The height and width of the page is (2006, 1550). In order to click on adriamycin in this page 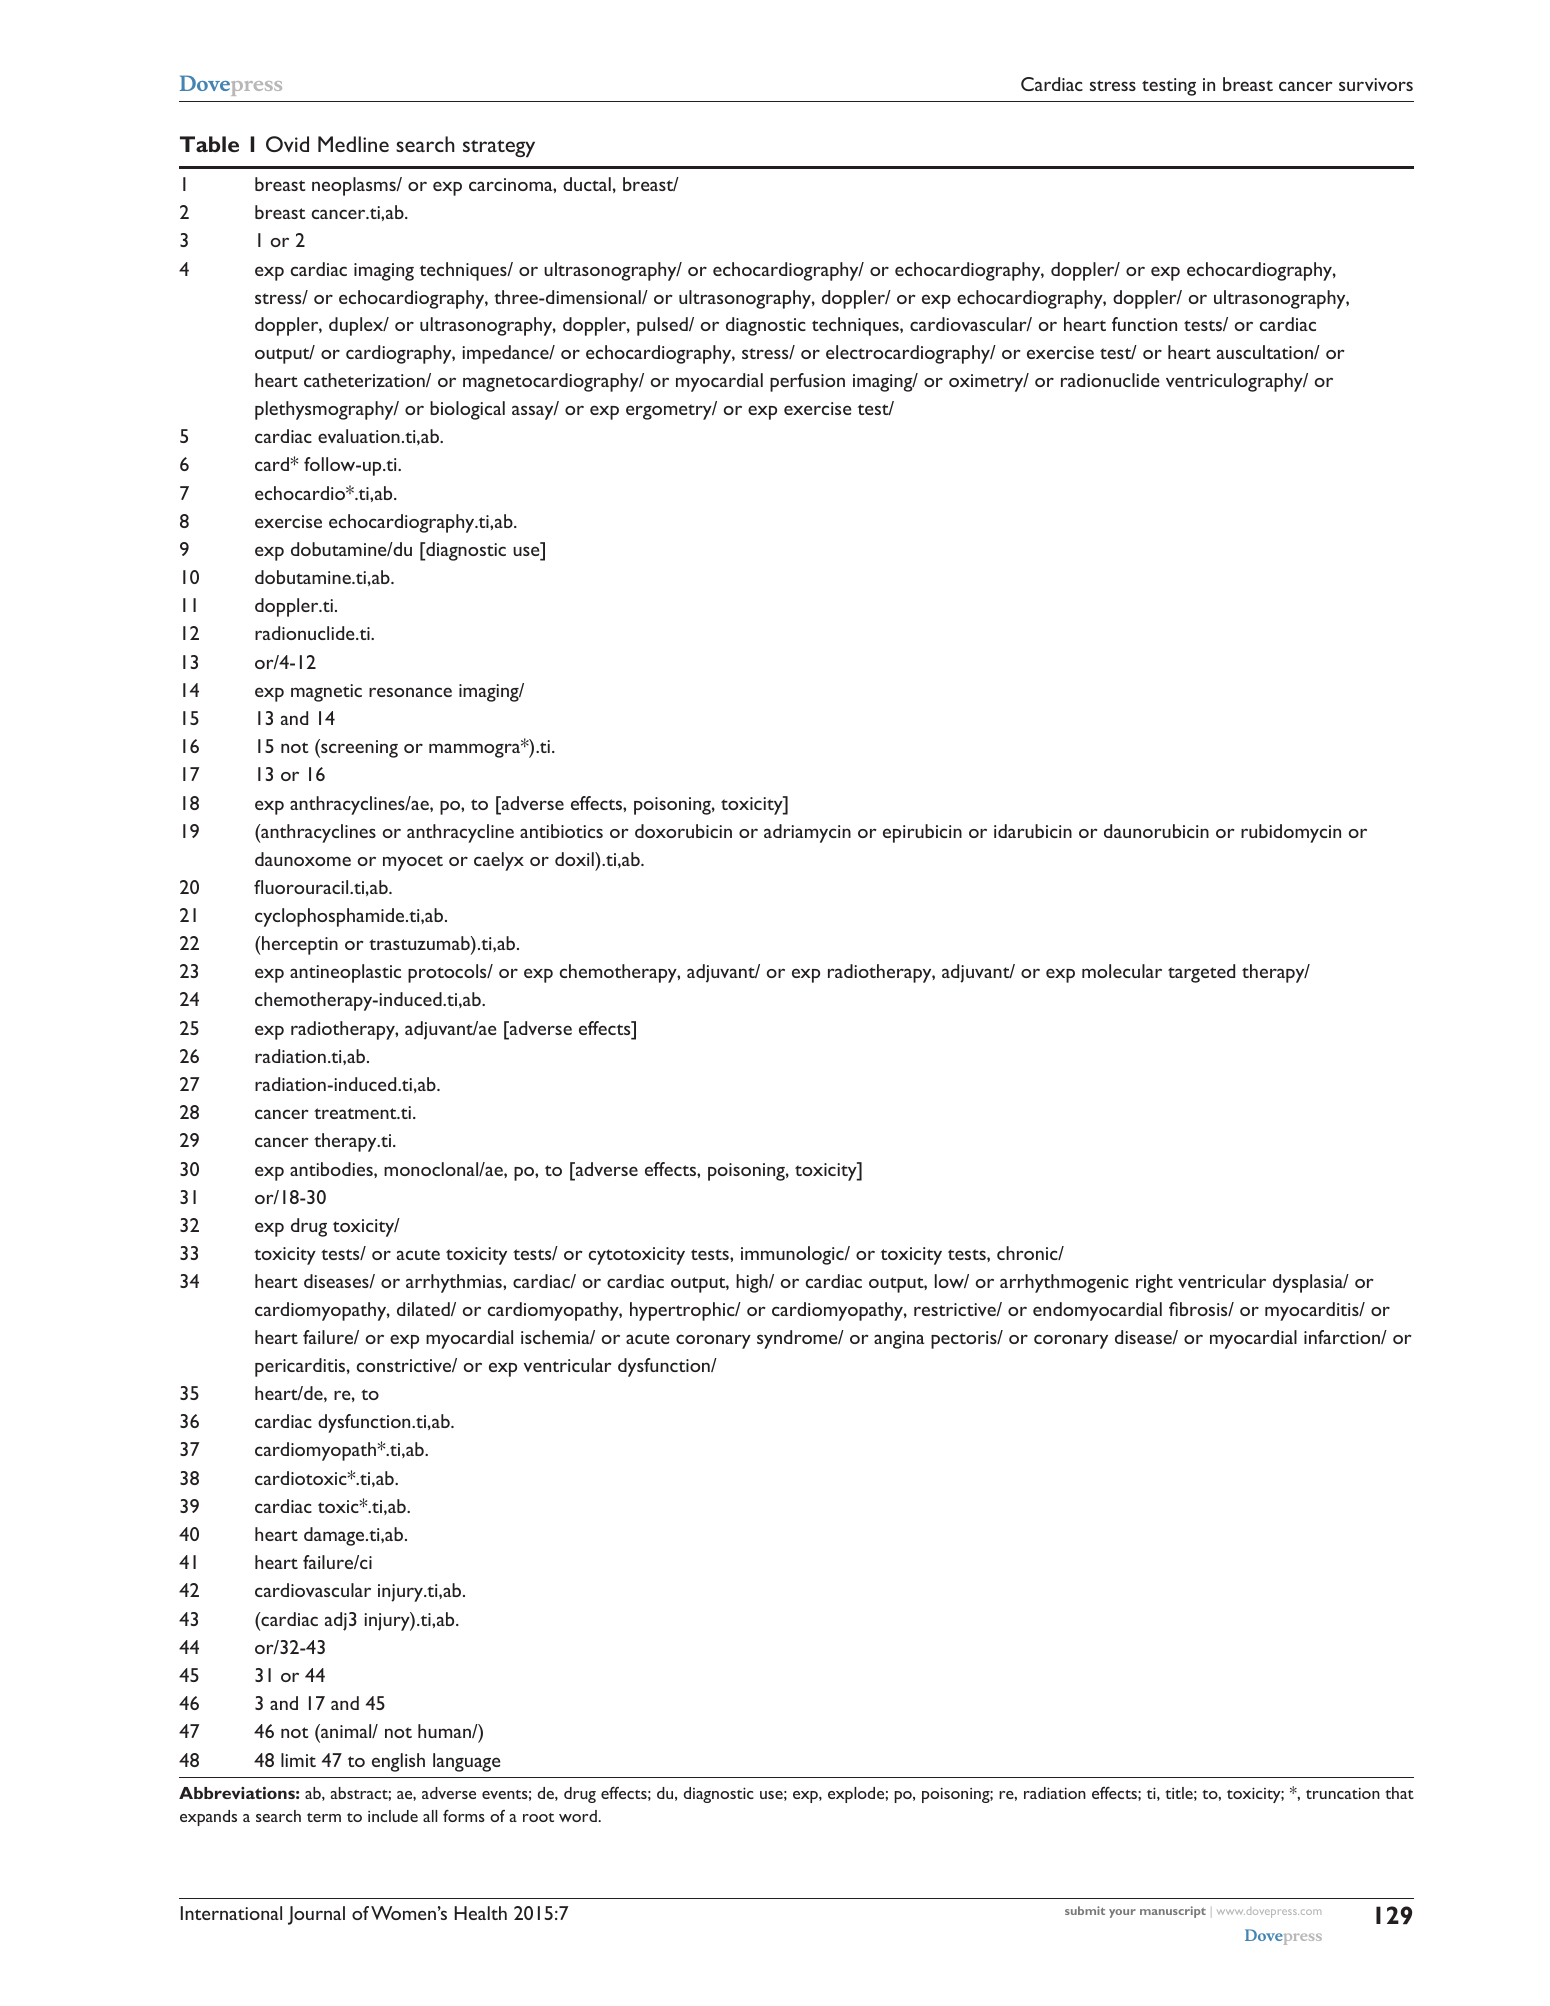, I will do `click(807, 833)`.
